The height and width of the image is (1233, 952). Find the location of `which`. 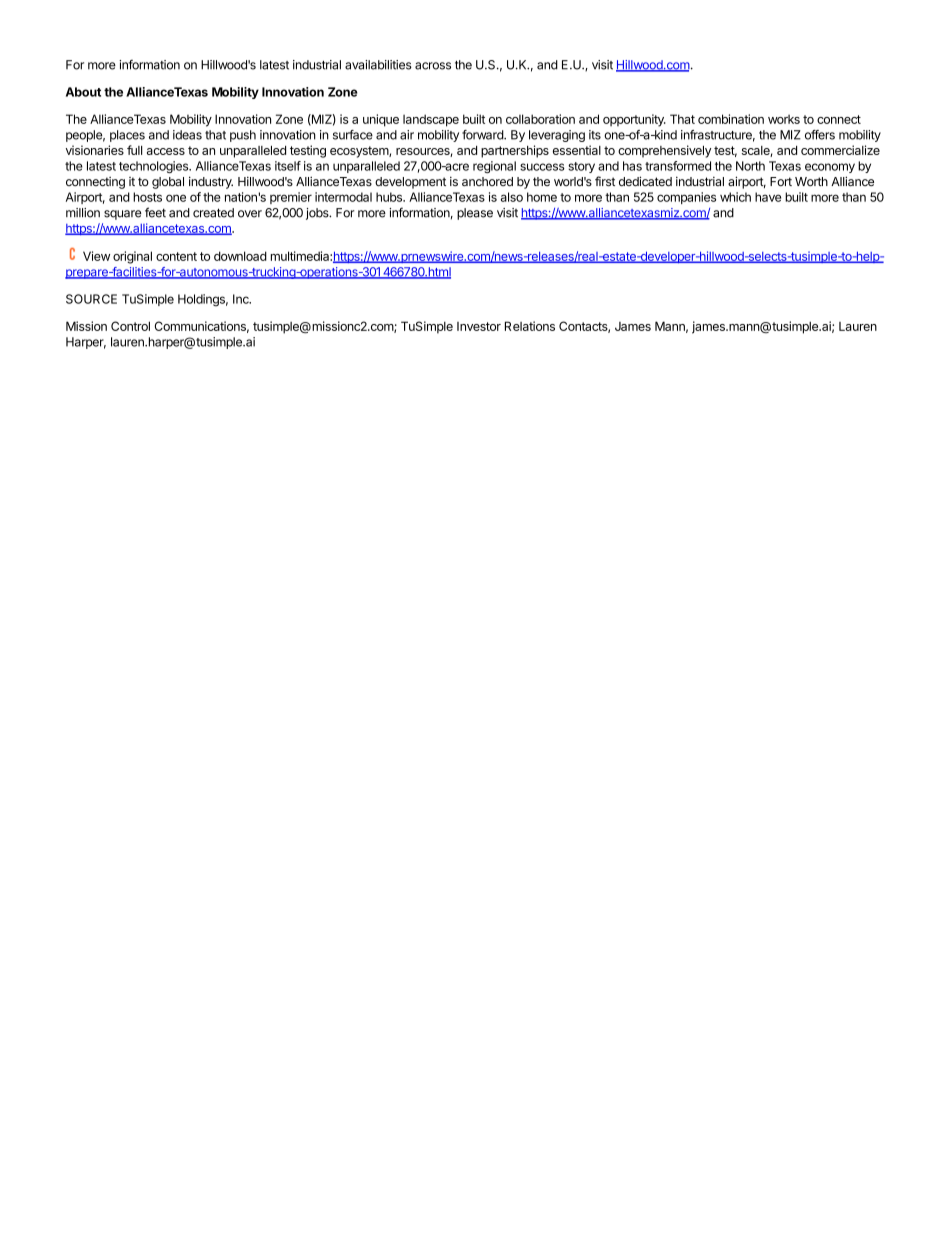

which is located at coordinates (735, 197).
